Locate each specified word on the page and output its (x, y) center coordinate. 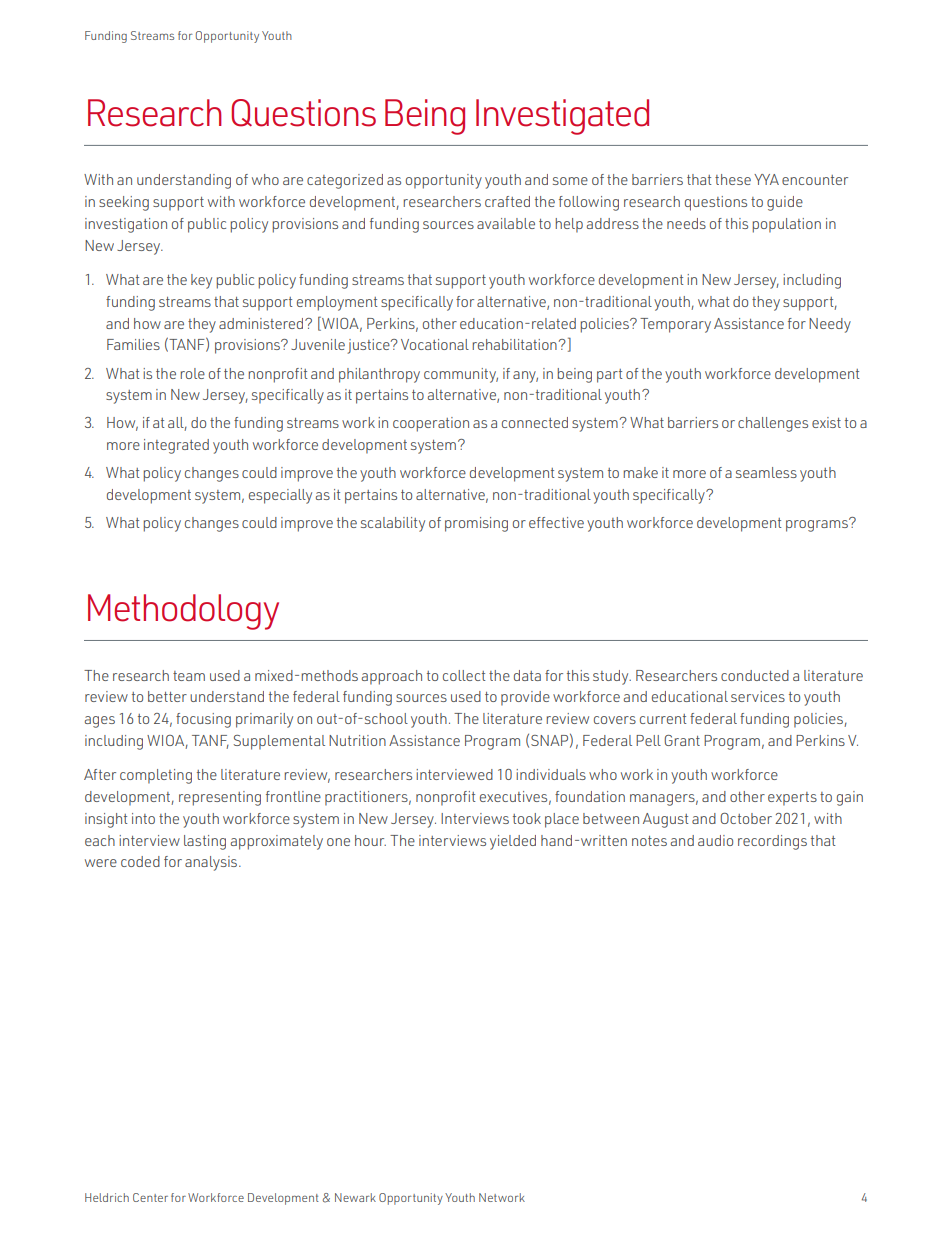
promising (476, 524)
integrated (176, 446)
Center (150, 1197)
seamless (766, 472)
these (733, 179)
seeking (124, 203)
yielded (513, 842)
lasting (205, 842)
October (746, 818)
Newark (355, 1197)
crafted (507, 201)
